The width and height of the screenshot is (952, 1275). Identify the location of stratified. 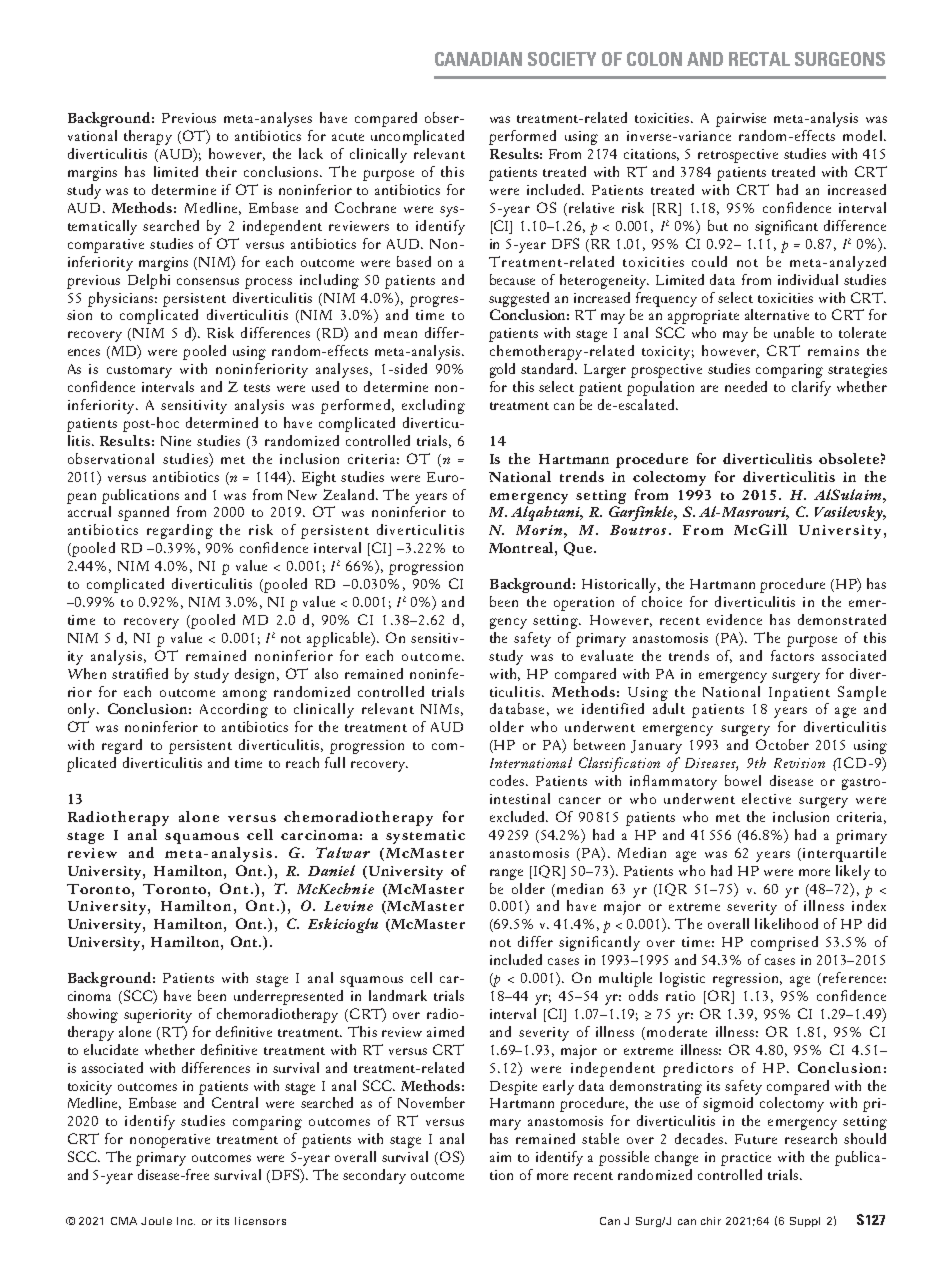
(140, 673).
